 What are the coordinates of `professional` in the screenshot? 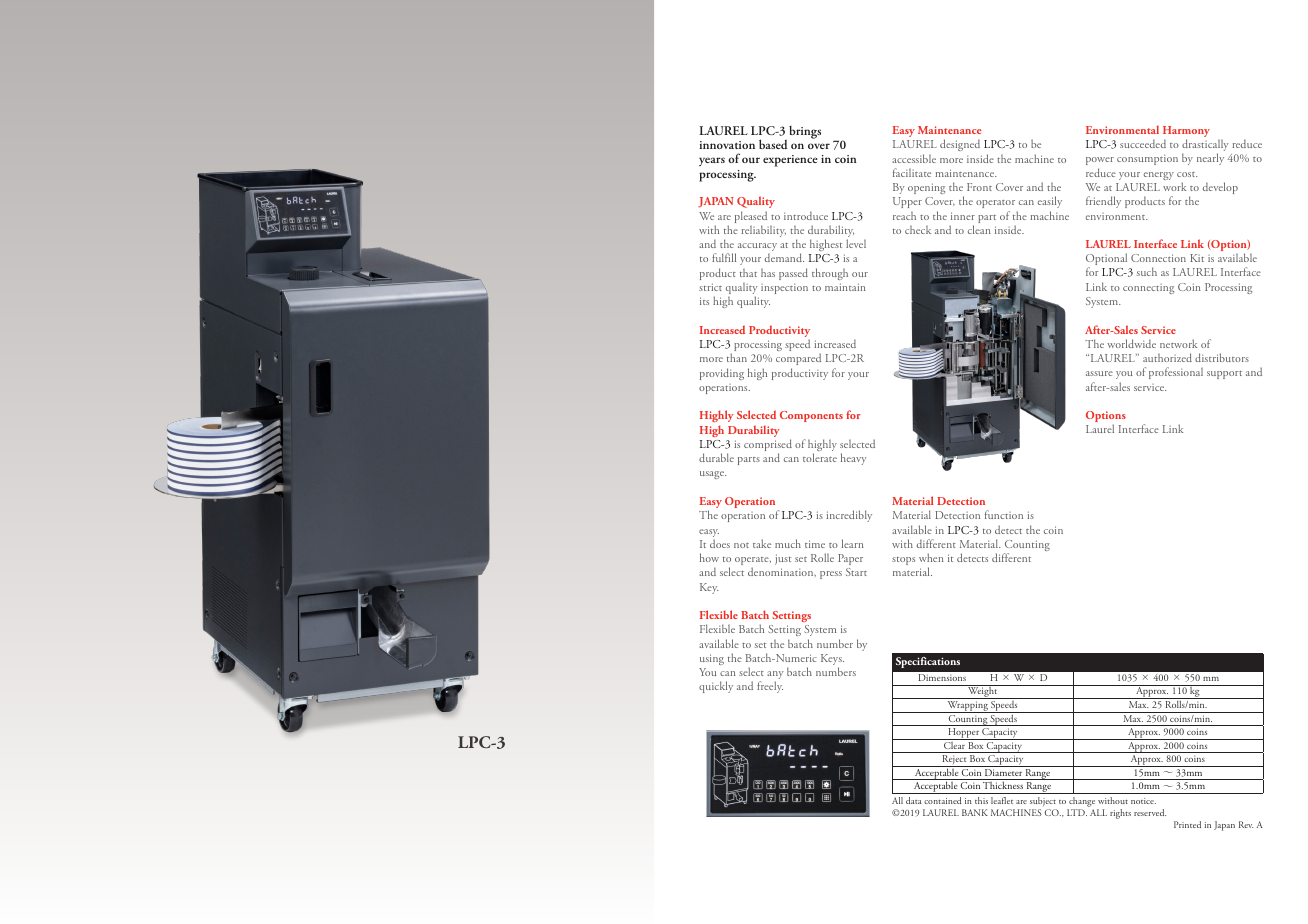 It's located at (1176, 373).
